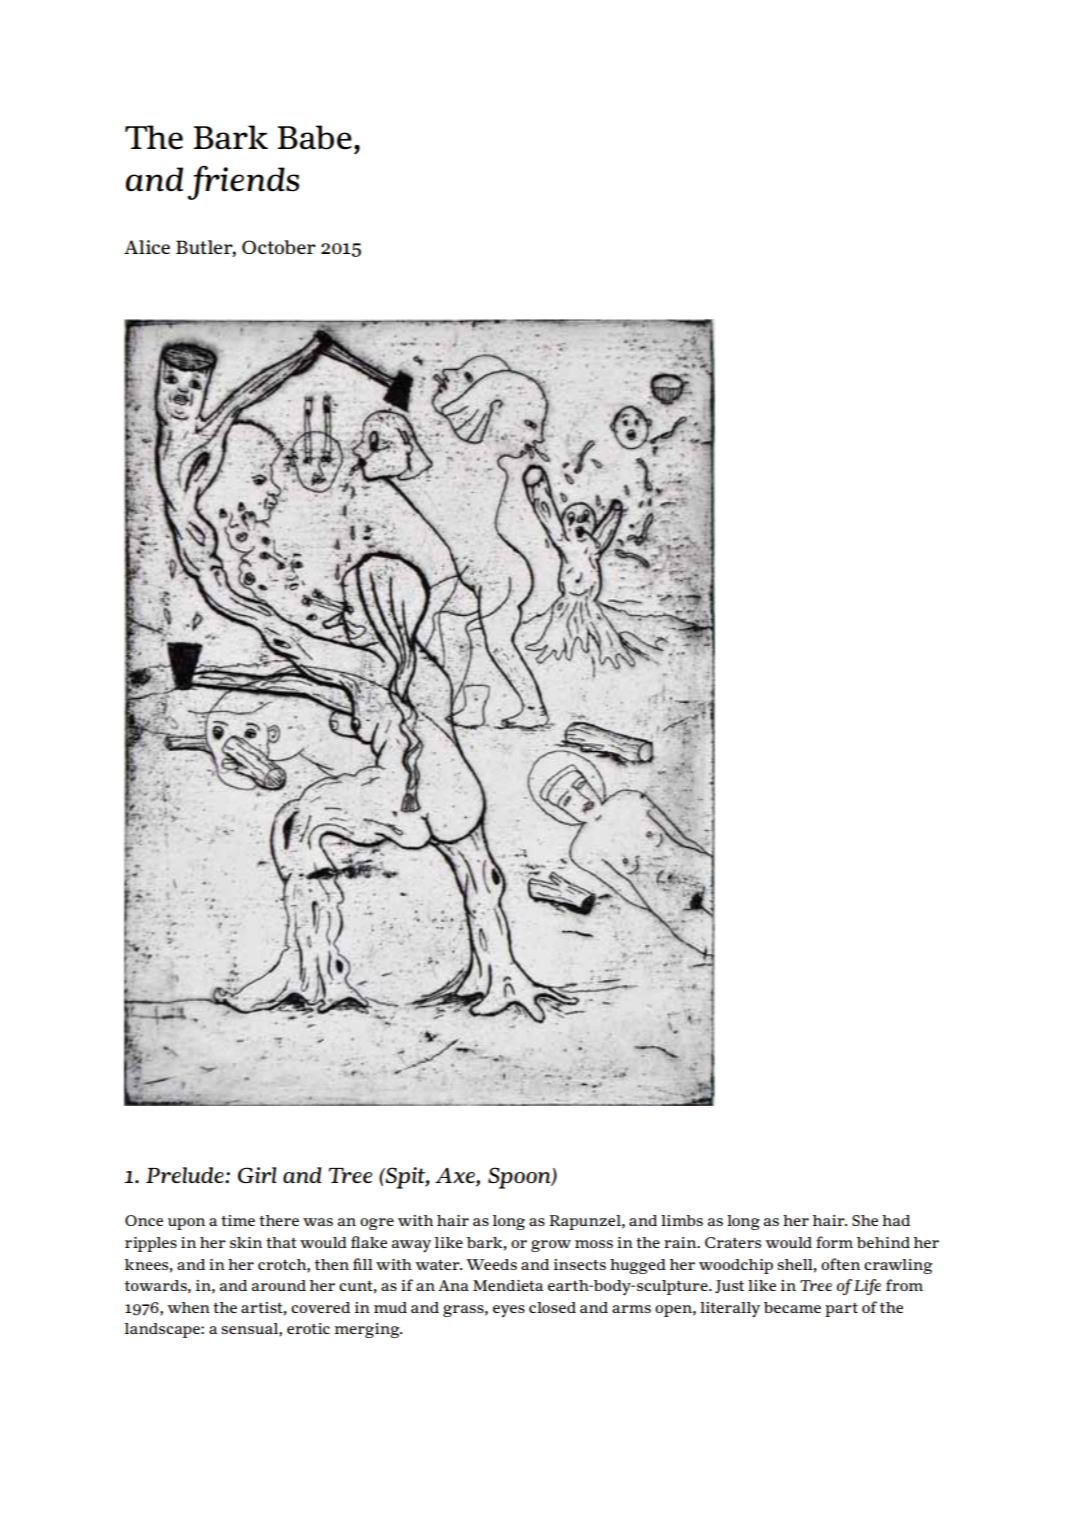 Image resolution: width=1071 pixels, height=1515 pixels. I want to click on eyes, so click(509, 1311).
